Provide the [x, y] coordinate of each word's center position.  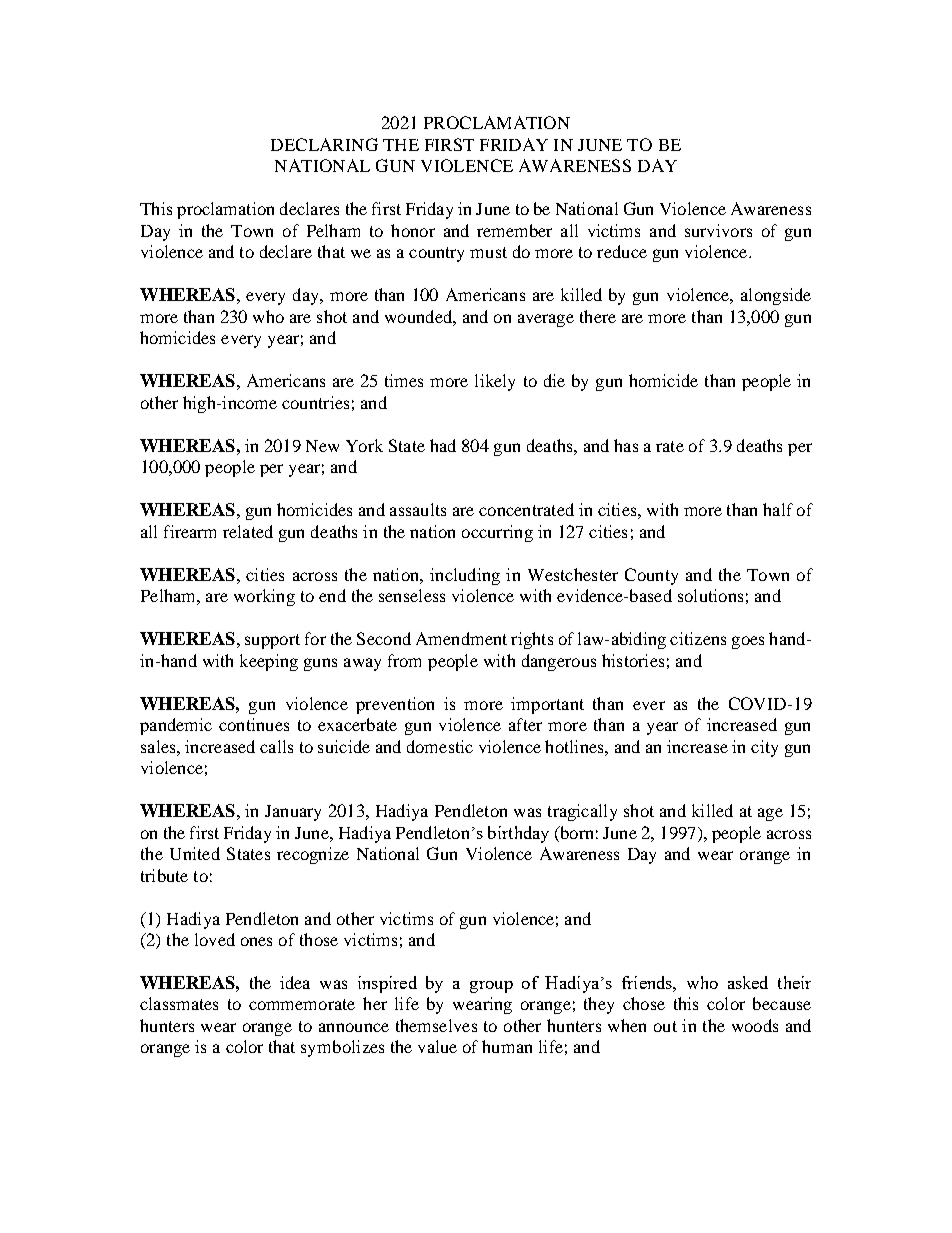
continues [254, 724]
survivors [718, 230]
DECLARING [324, 144]
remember [514, 230]
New [322, 446]
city [764, 748]
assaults [418, 509]
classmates [179, 1003]
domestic [440, 746]
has [626, 445]
